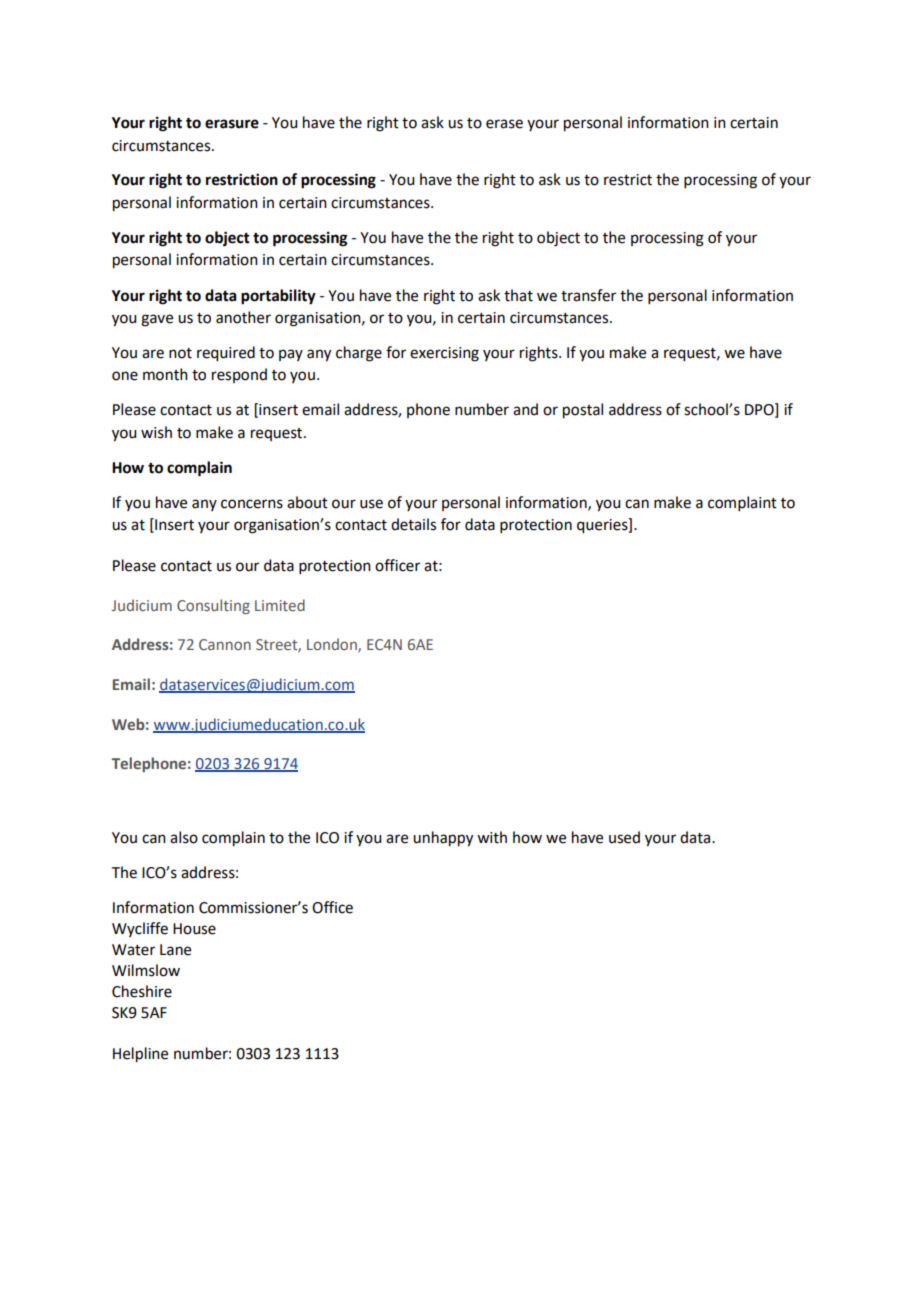  Describe the element at coordinates (443, 839) in the screenshot. I see `unhappy` at that location.
